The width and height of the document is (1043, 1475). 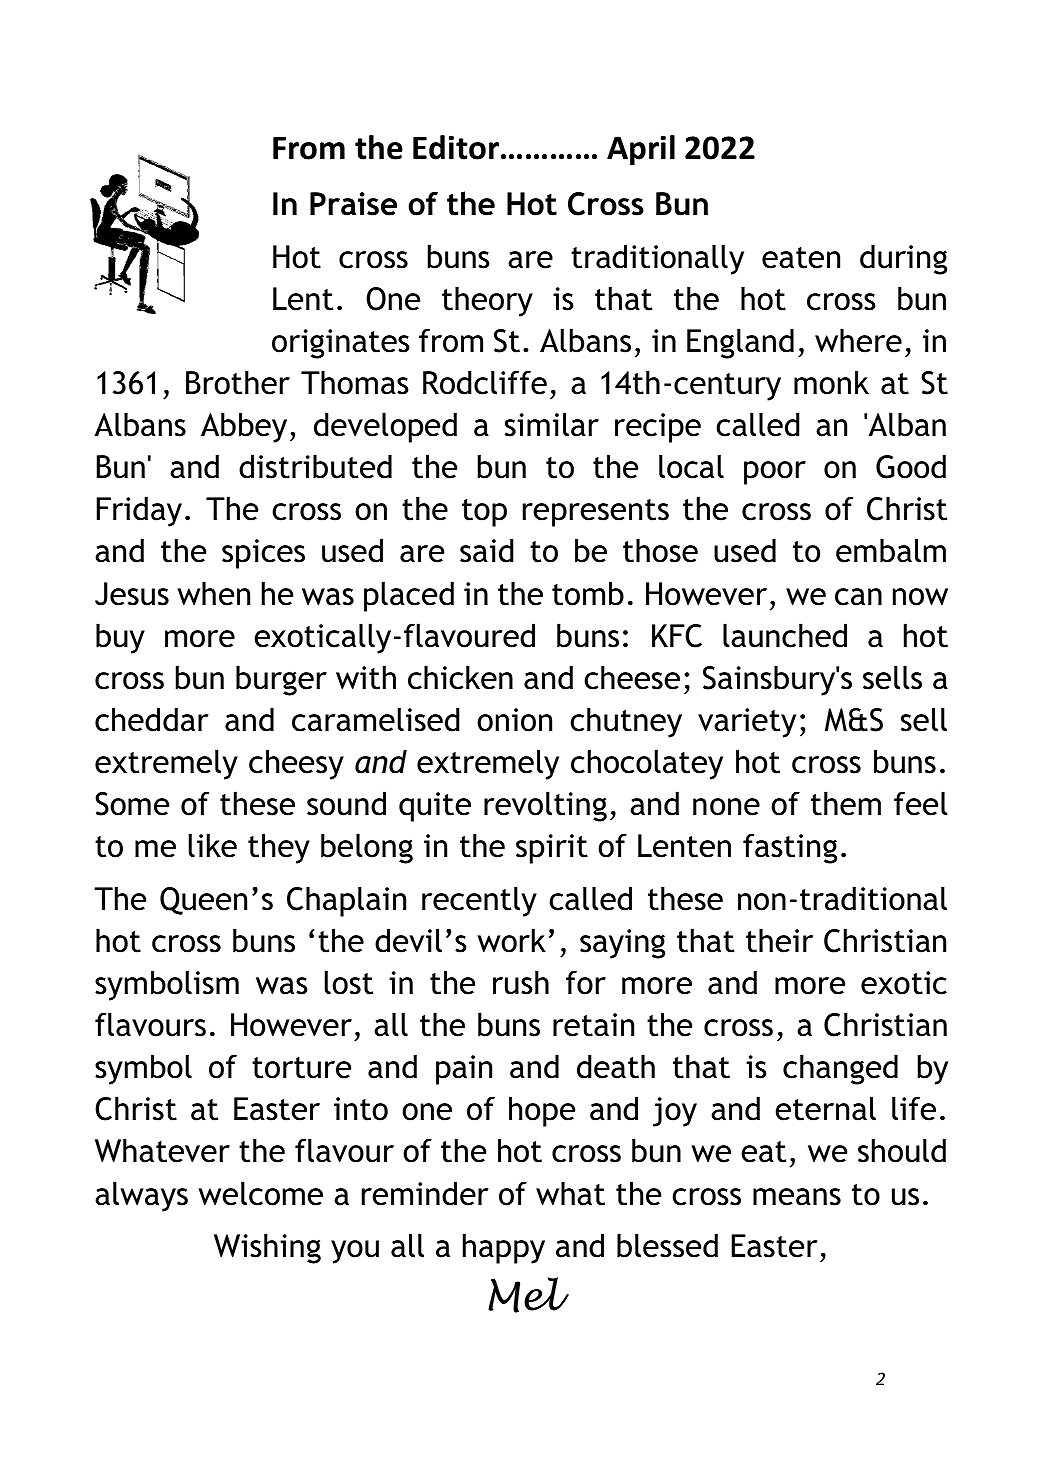 What do you see at coordinates (260, 1193) in the document?
I see `welcome` at bounding box center [260, 1193].
